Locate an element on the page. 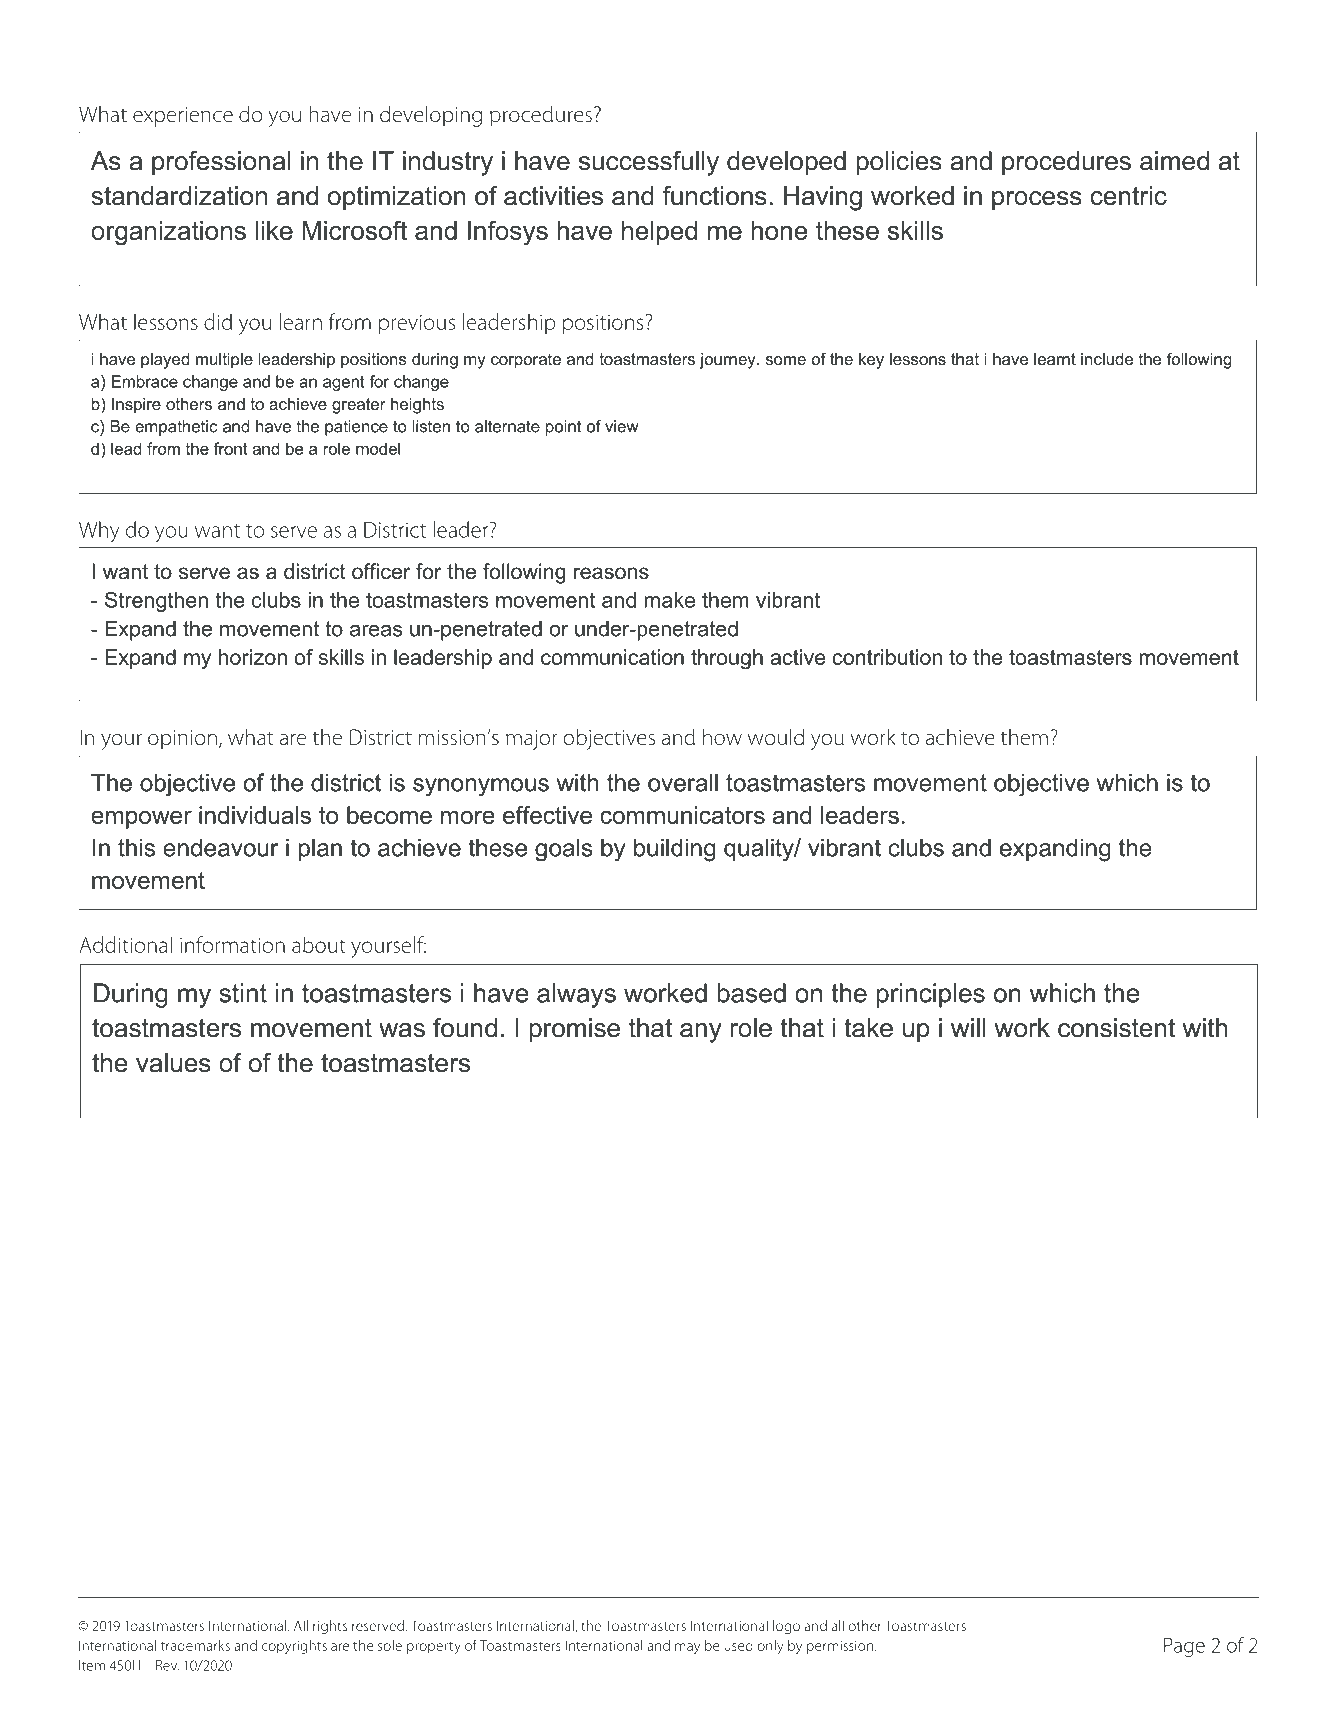 Image resolution: width=1338 pixels, height=1731 pixels. previous is located at coordinates (417, 324).
